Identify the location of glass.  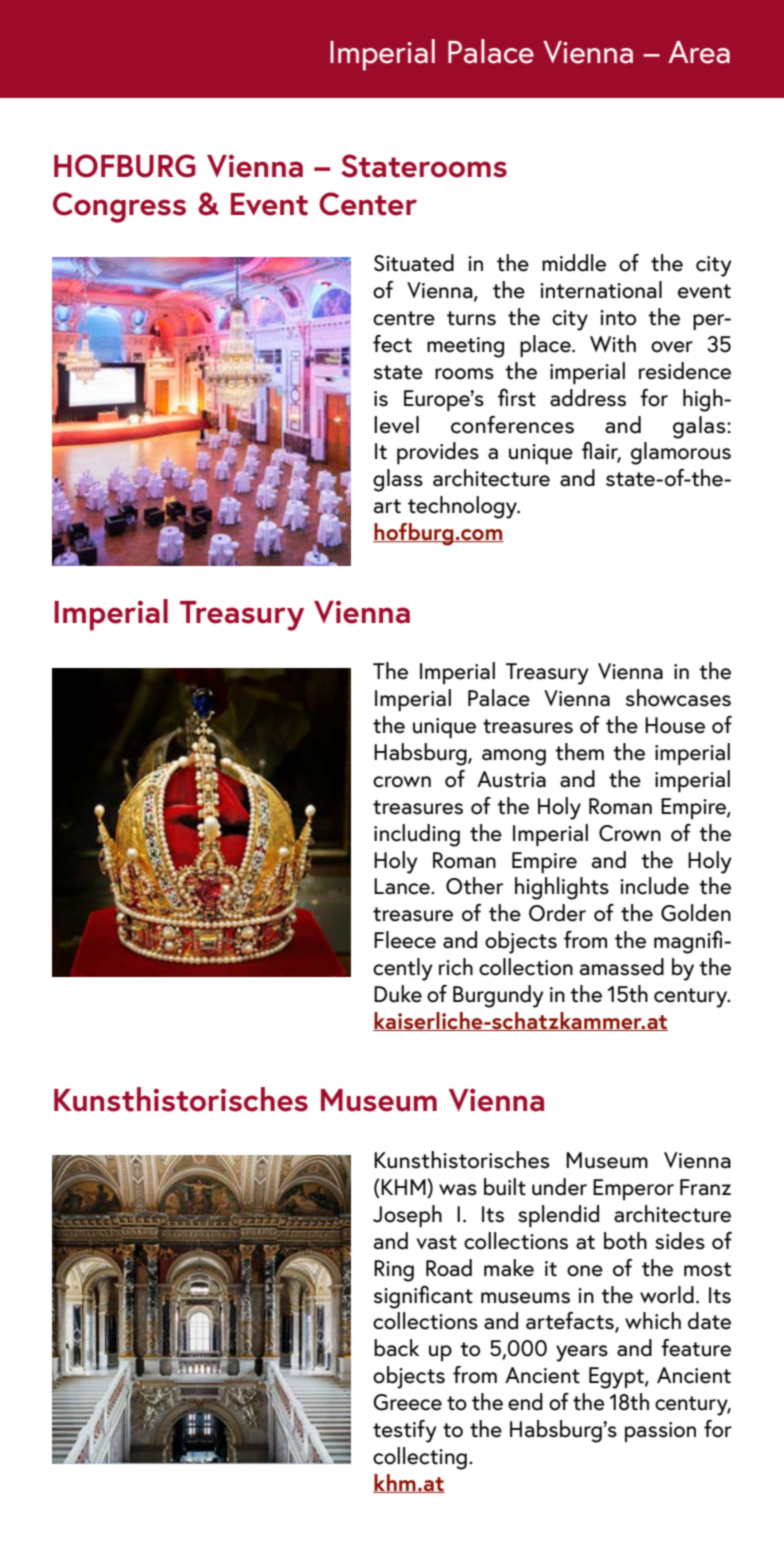
(398, 480).
